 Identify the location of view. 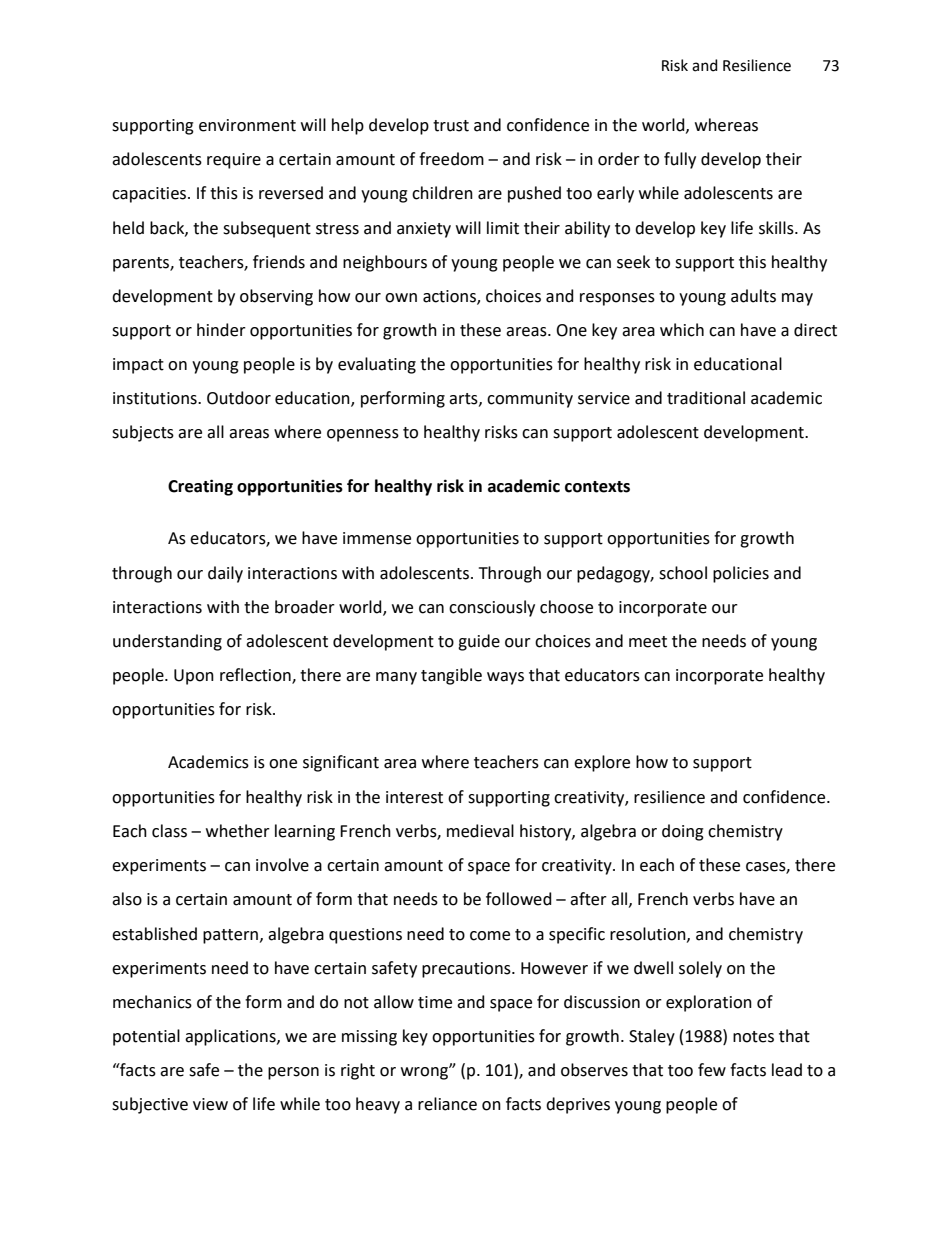
(210, 1104).
